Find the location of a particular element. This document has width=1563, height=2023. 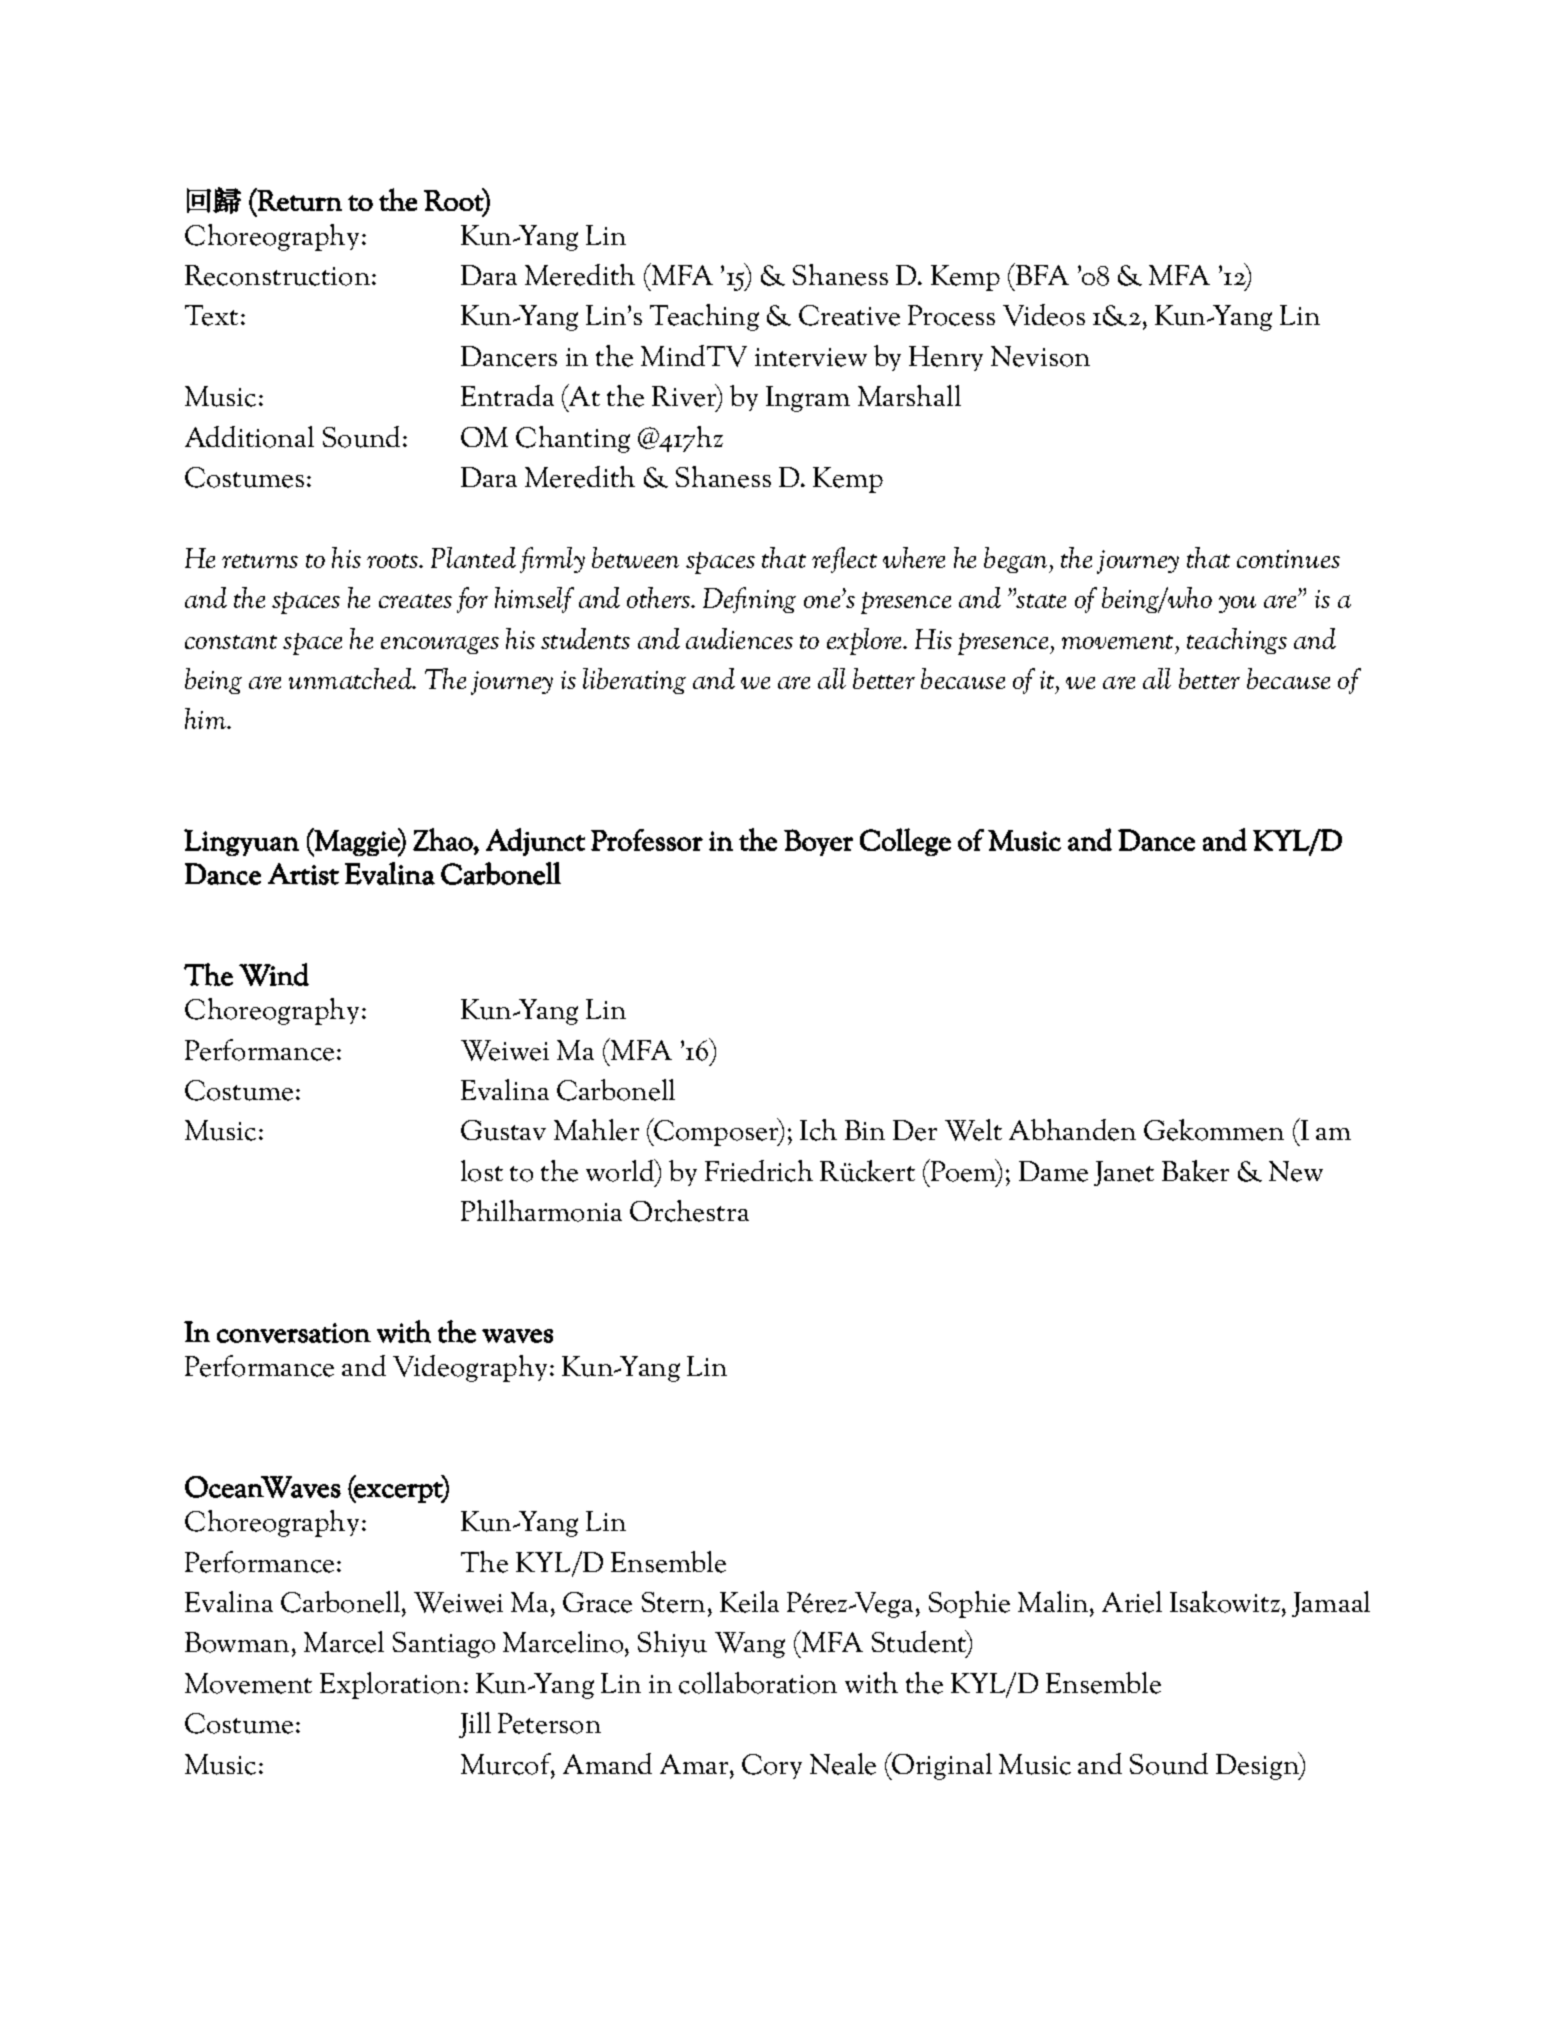

Boyer is located at coordinates (818, 842).
